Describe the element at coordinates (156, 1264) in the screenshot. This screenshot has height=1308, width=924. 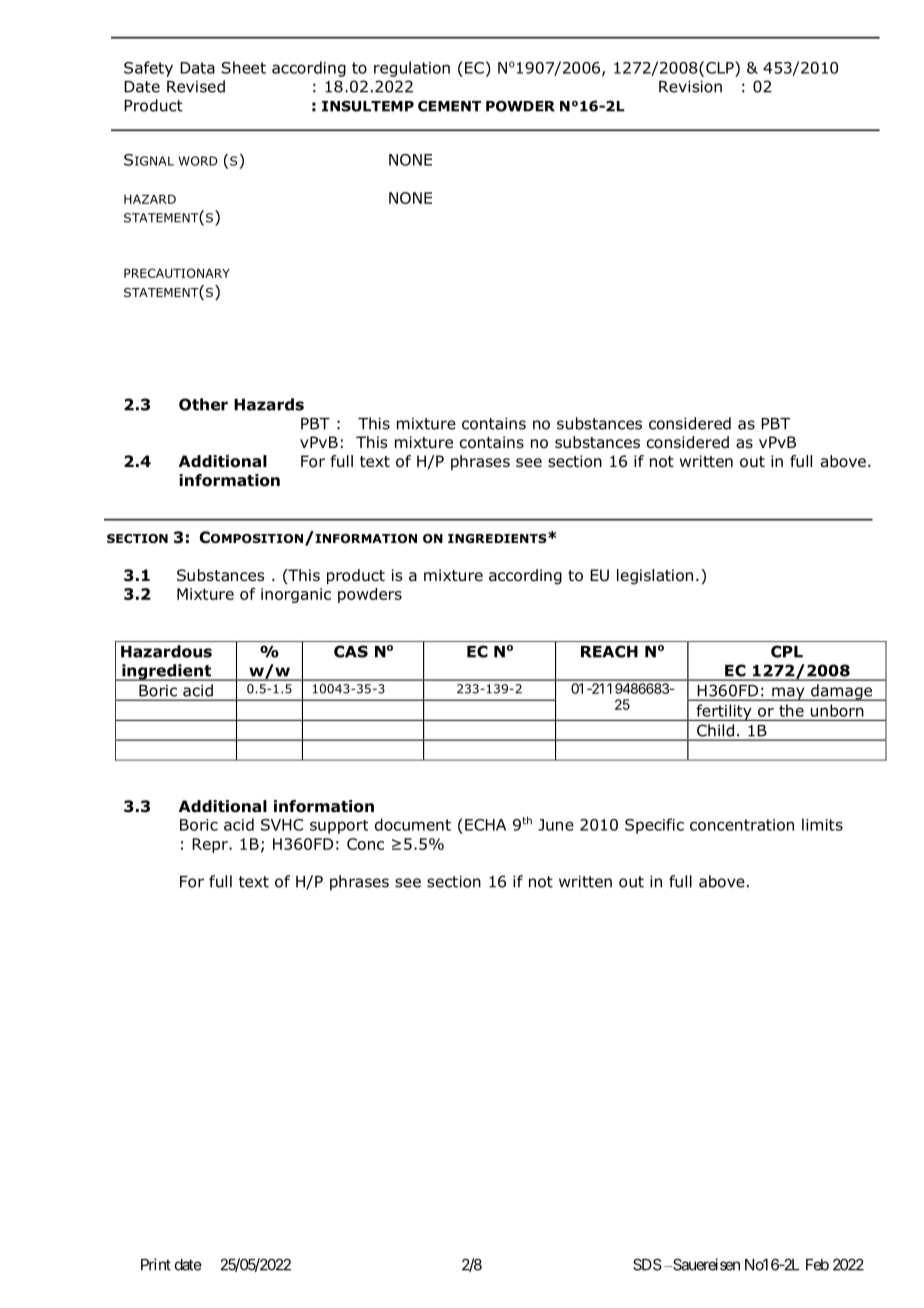
I see `Print` at that location.
